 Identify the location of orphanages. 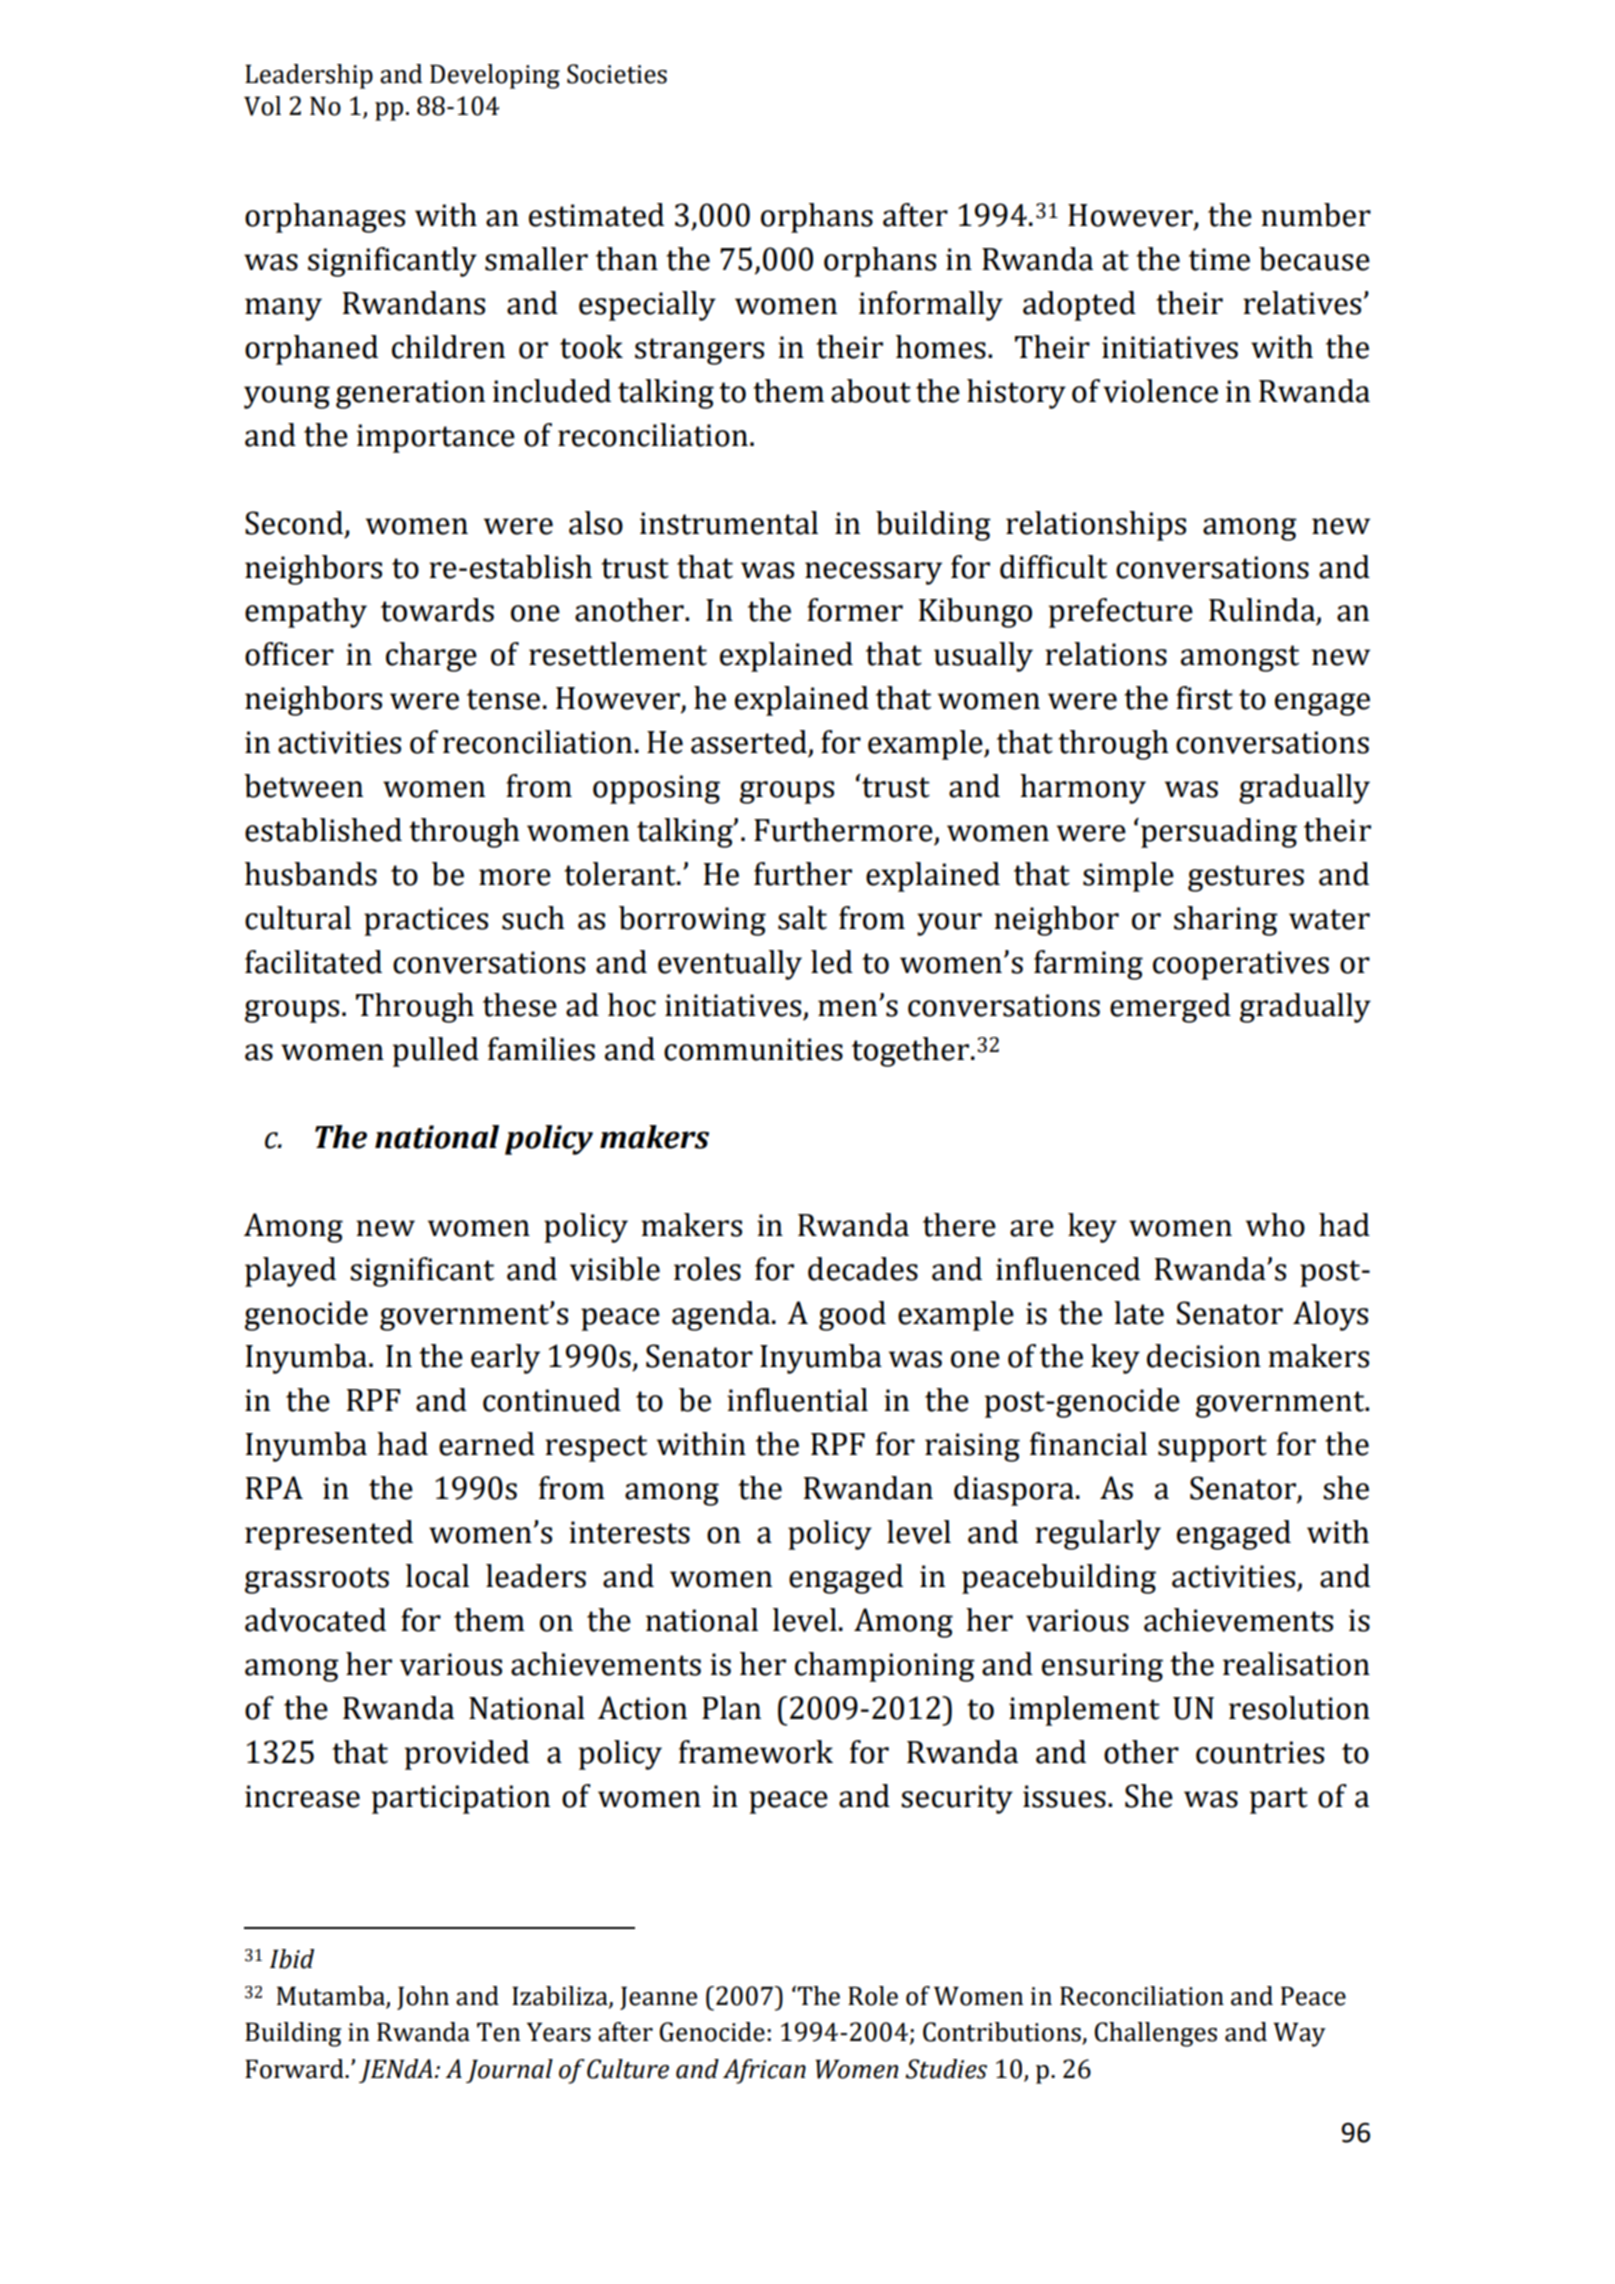
(325, 218).
